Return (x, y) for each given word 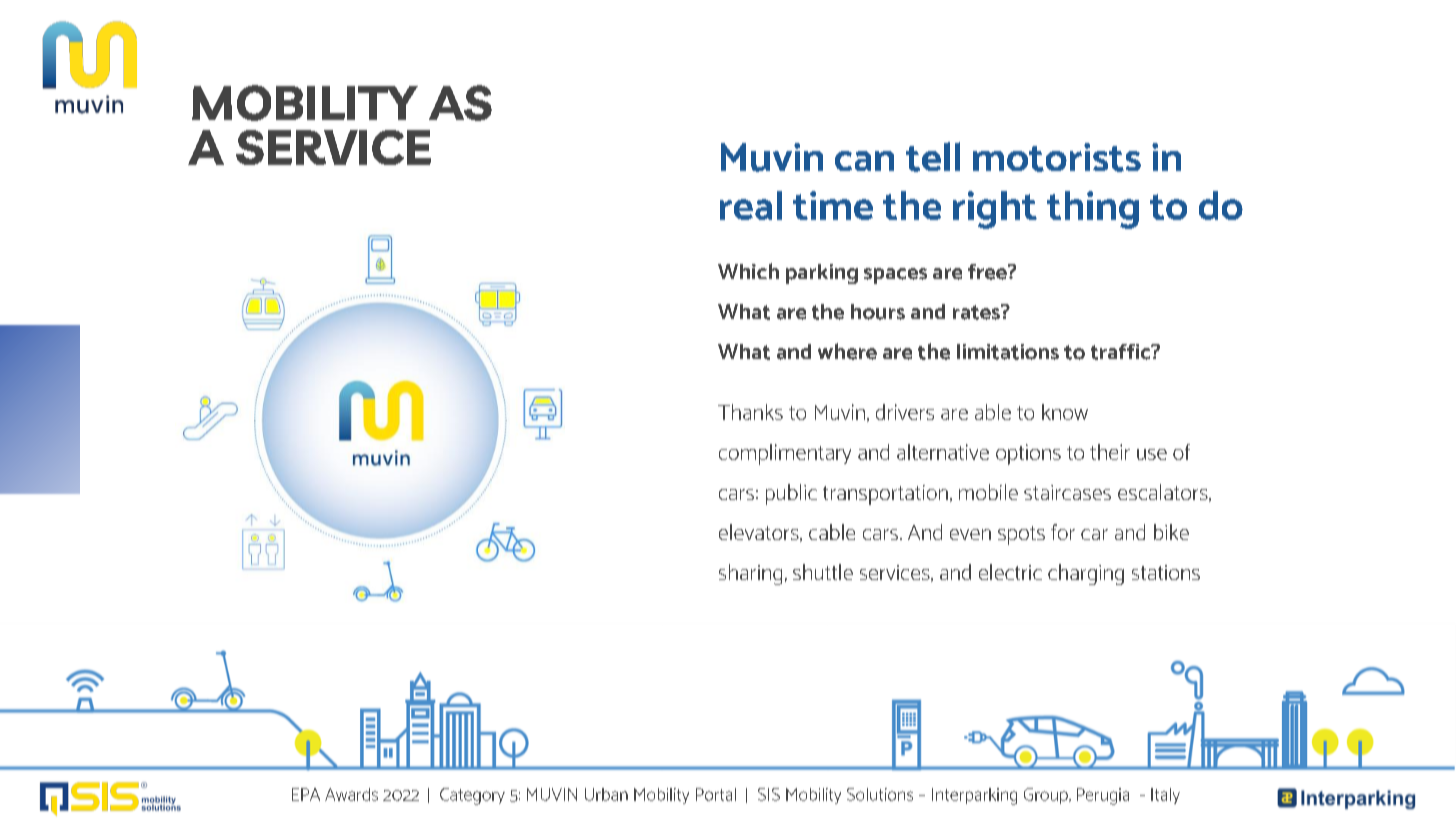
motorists (1057, 157)
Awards (351, 794)
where (847, 351)
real (751, 205)
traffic (1122, 352)
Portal (716, 794)
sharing (750, 574)
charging (1086, 574)
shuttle (823, 572)
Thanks (750, 412)
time (833, 205)
